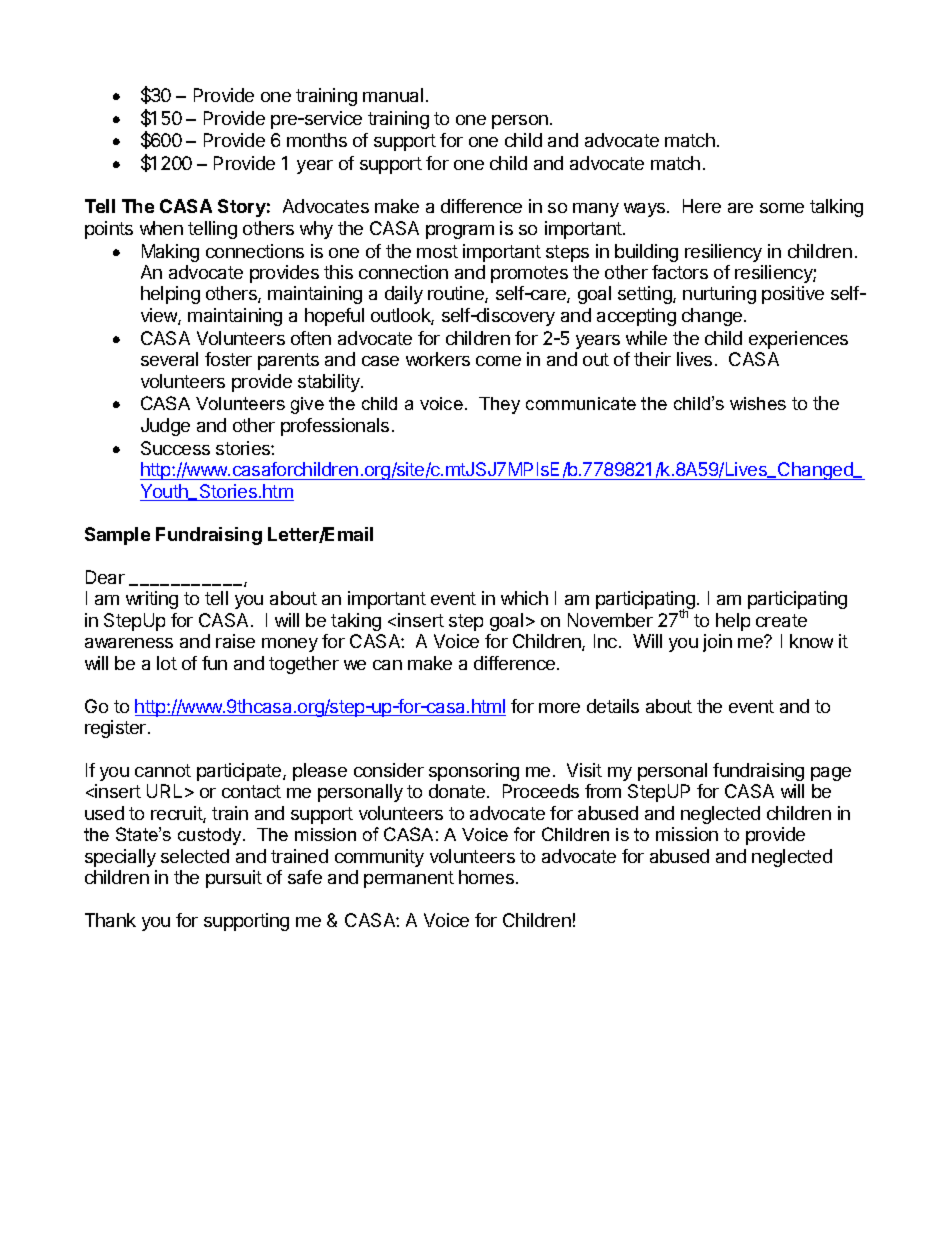  What do you see at coordinates (702, 206) in the document?
I see `Here` at bounding box center [702, 206].
